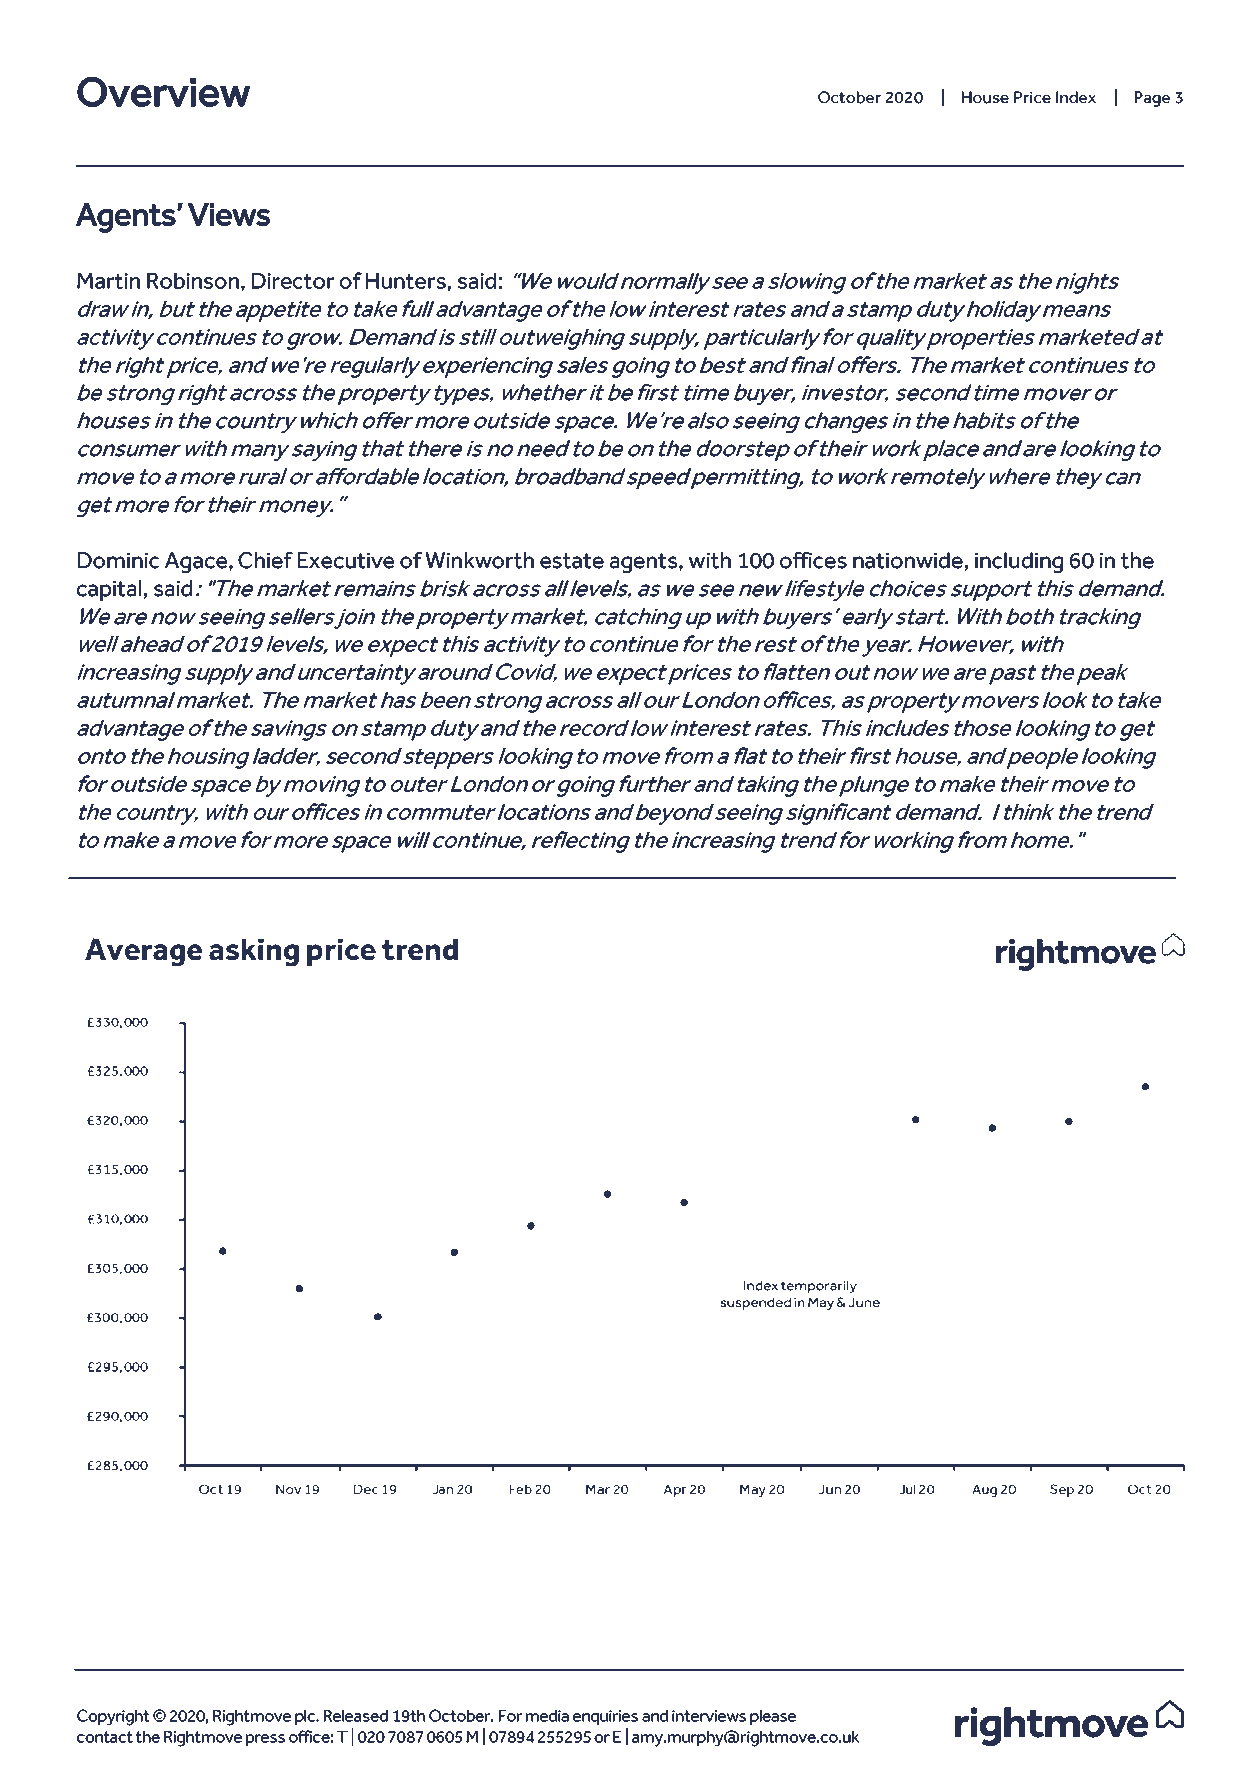  I want to click on enquiries, so click(605, 1717).
